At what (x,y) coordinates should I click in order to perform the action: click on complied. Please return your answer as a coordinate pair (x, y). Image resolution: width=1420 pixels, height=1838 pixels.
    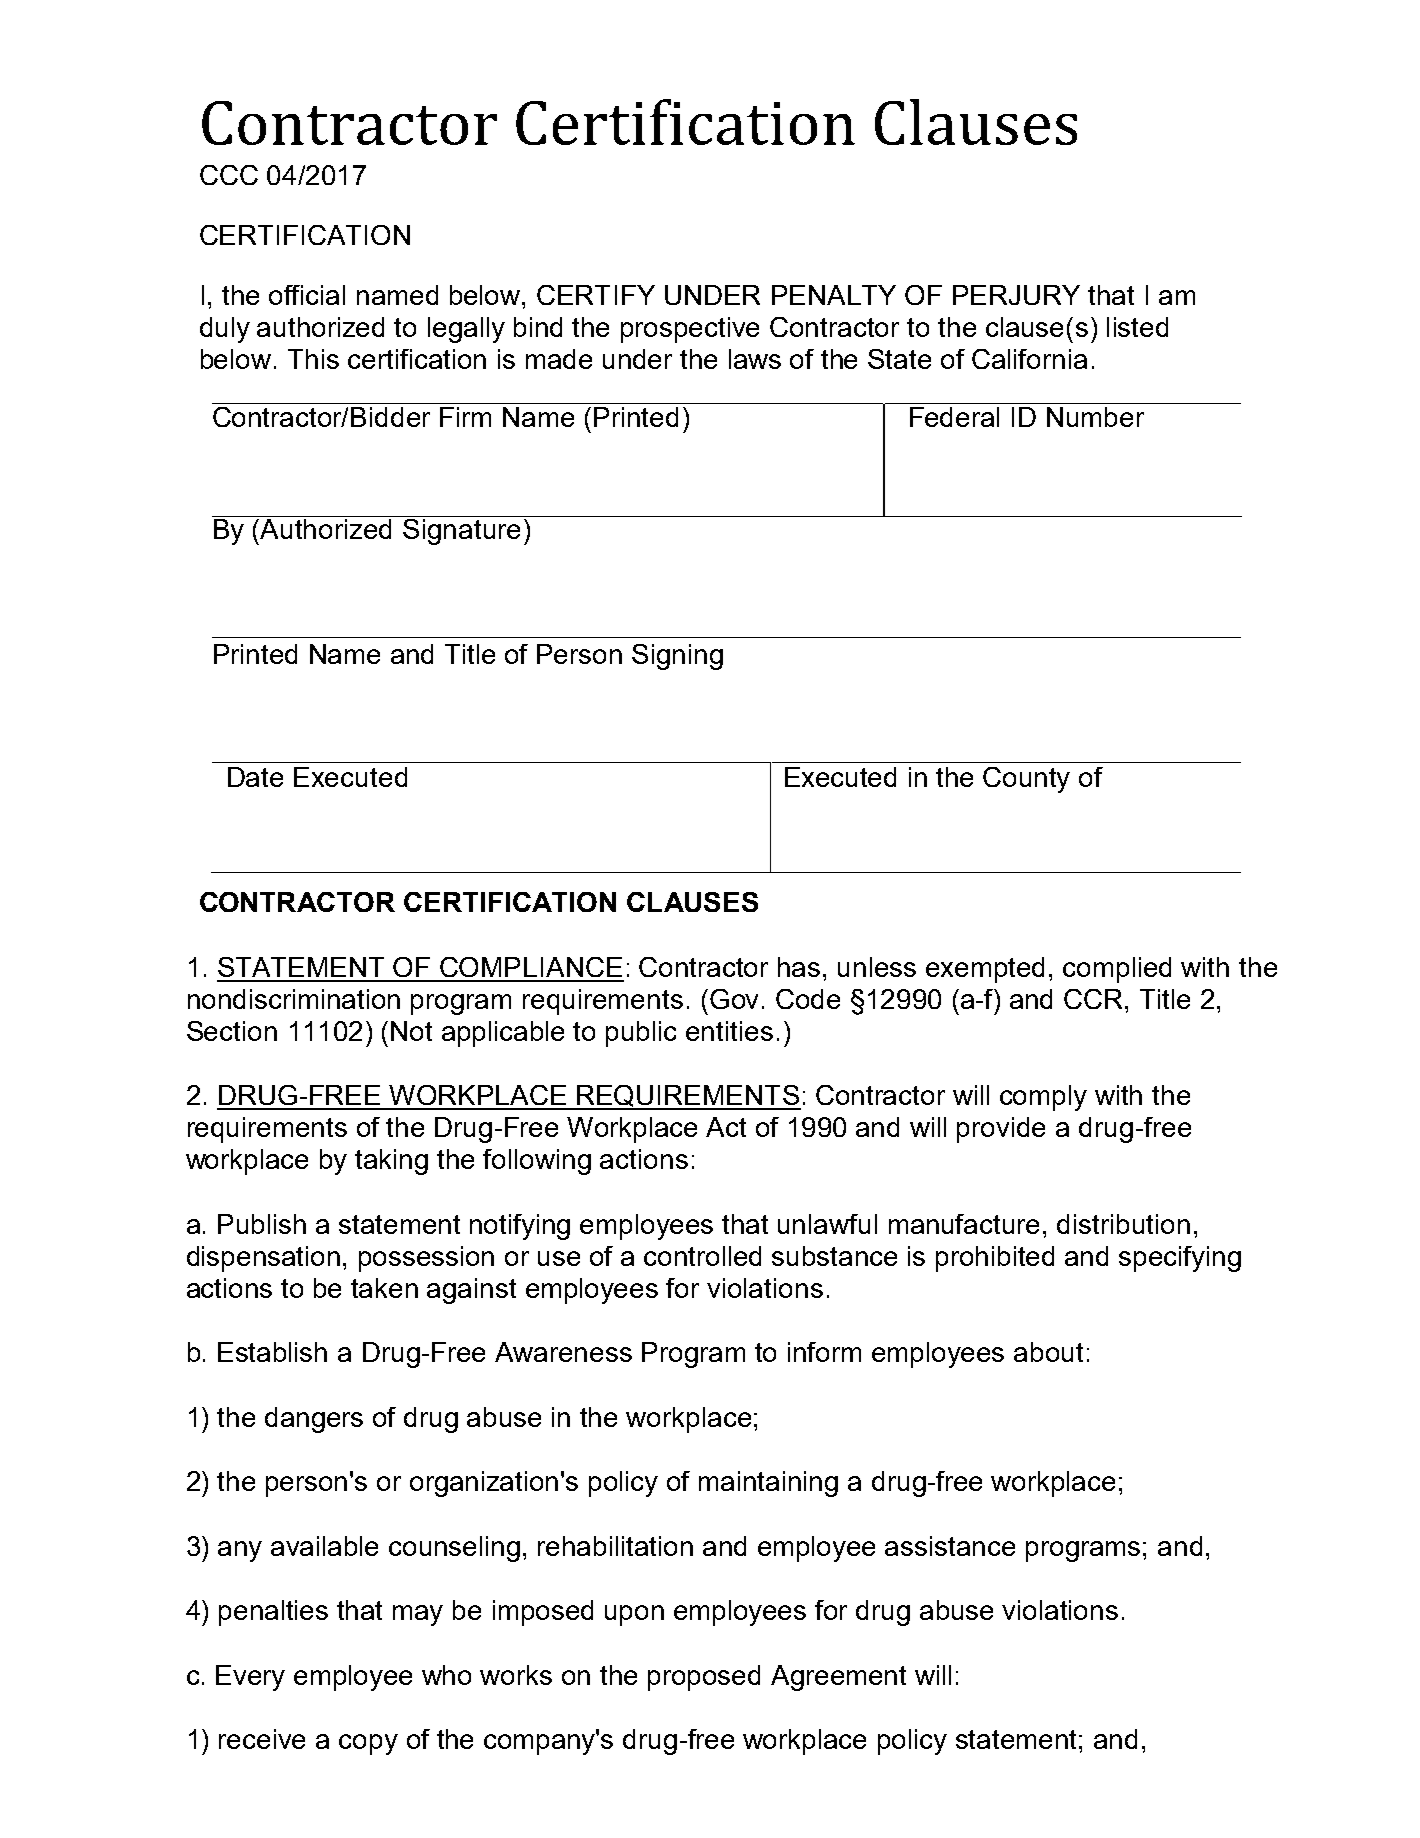
    Looking at the image, I should click on (1117, 970).
